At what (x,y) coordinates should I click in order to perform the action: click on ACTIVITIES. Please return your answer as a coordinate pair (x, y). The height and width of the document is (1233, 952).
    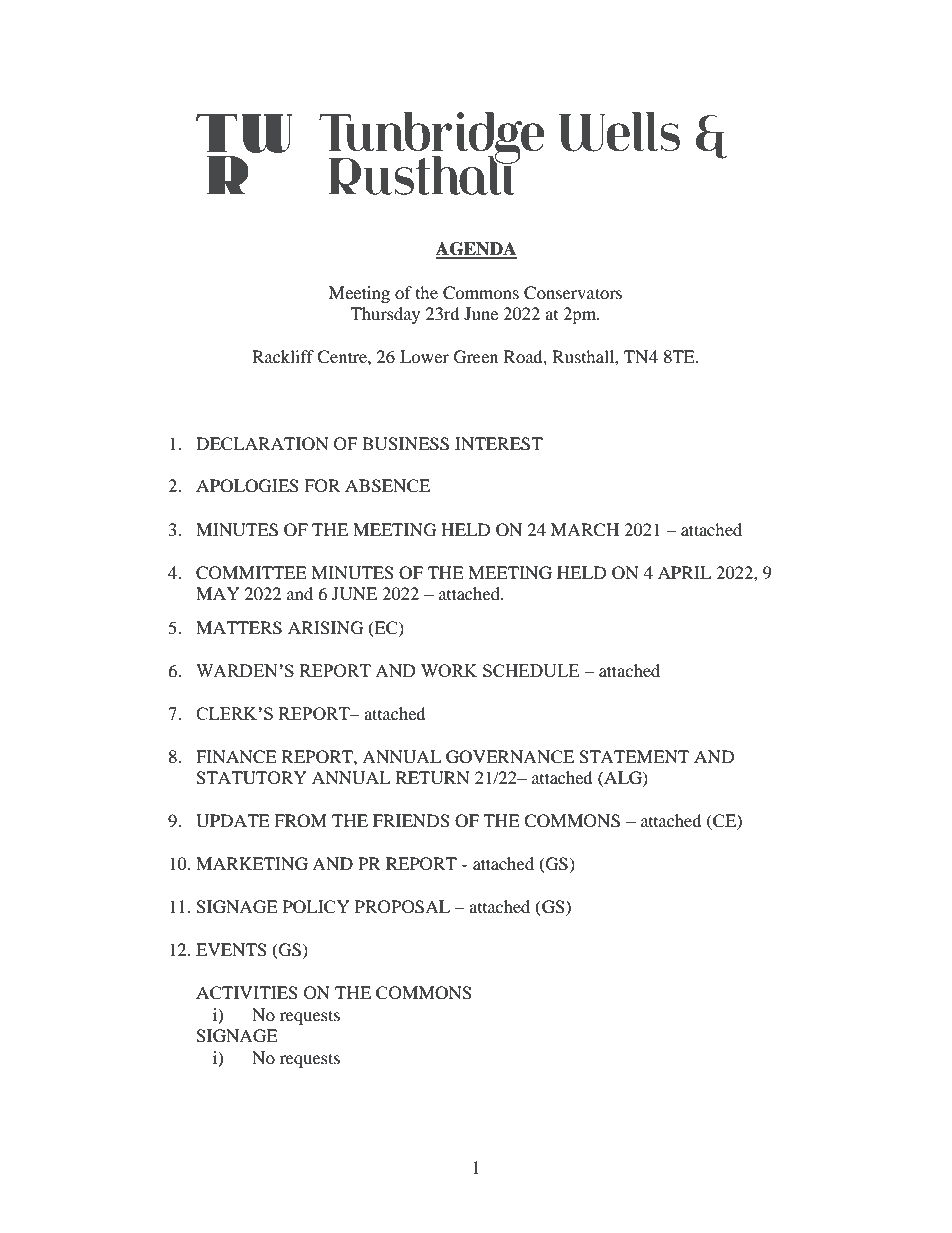
    Looking at the image, I should click on (247, 993).
